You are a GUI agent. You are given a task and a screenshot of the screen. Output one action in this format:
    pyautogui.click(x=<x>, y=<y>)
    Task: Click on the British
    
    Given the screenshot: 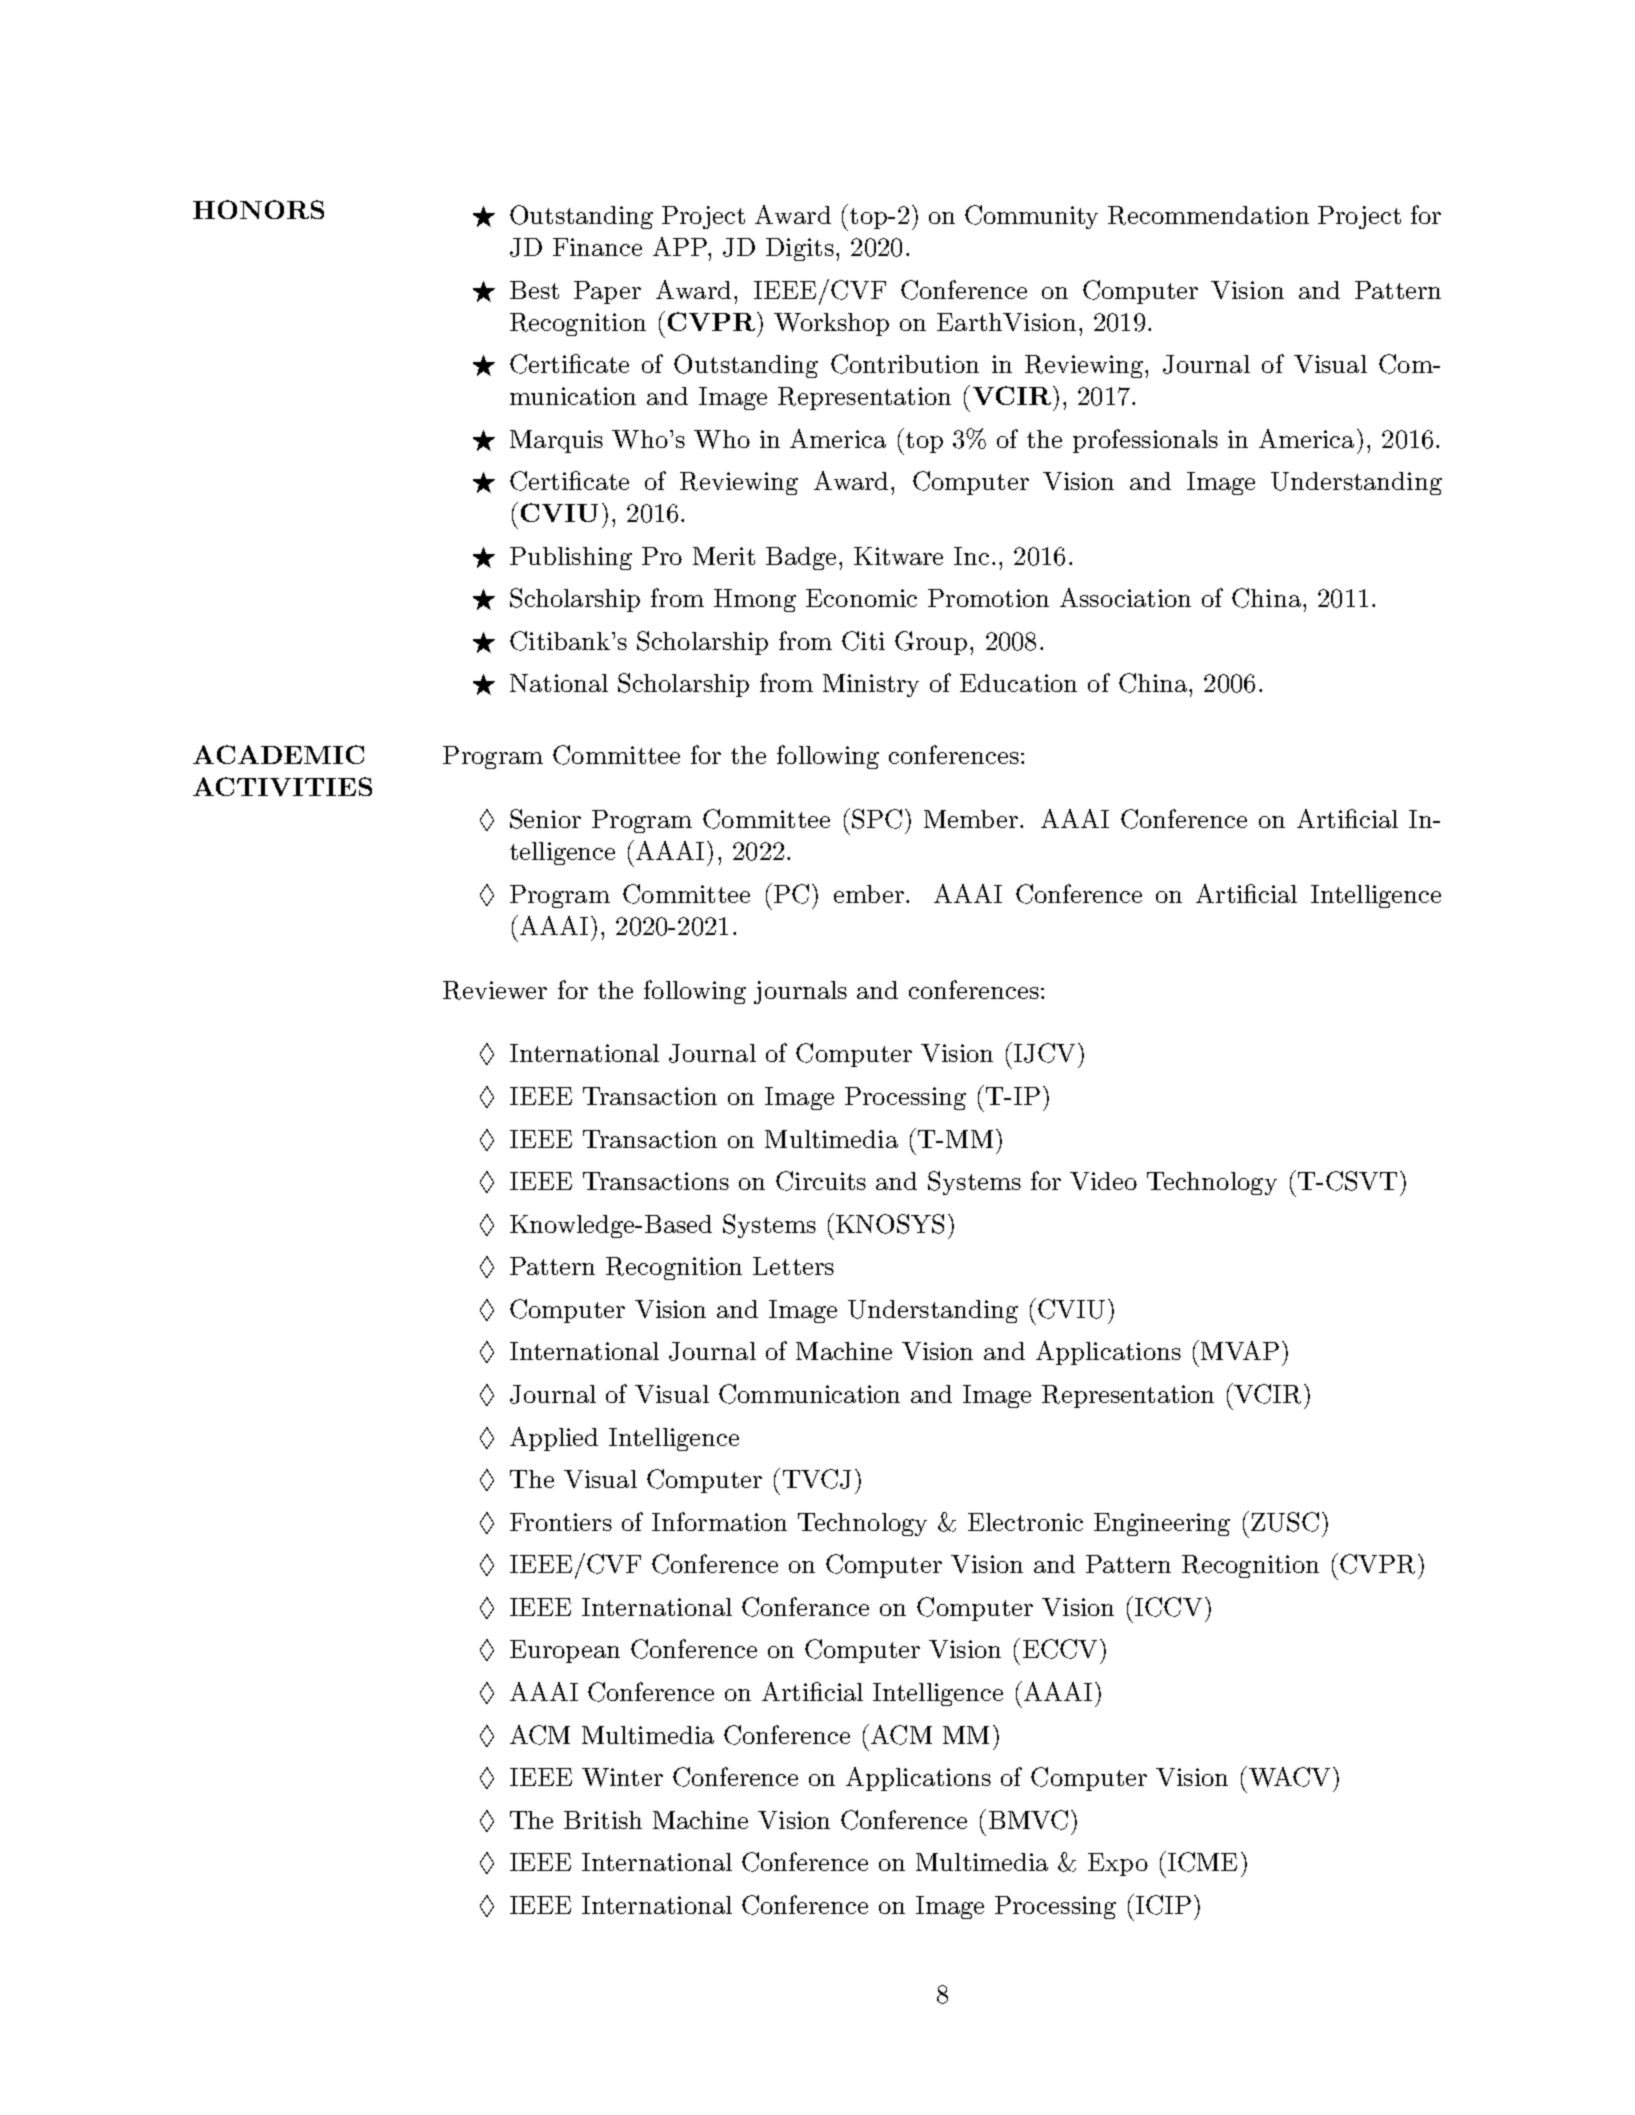 What is the action you would take?
    pyautogui.click(x=603, y=1820)
